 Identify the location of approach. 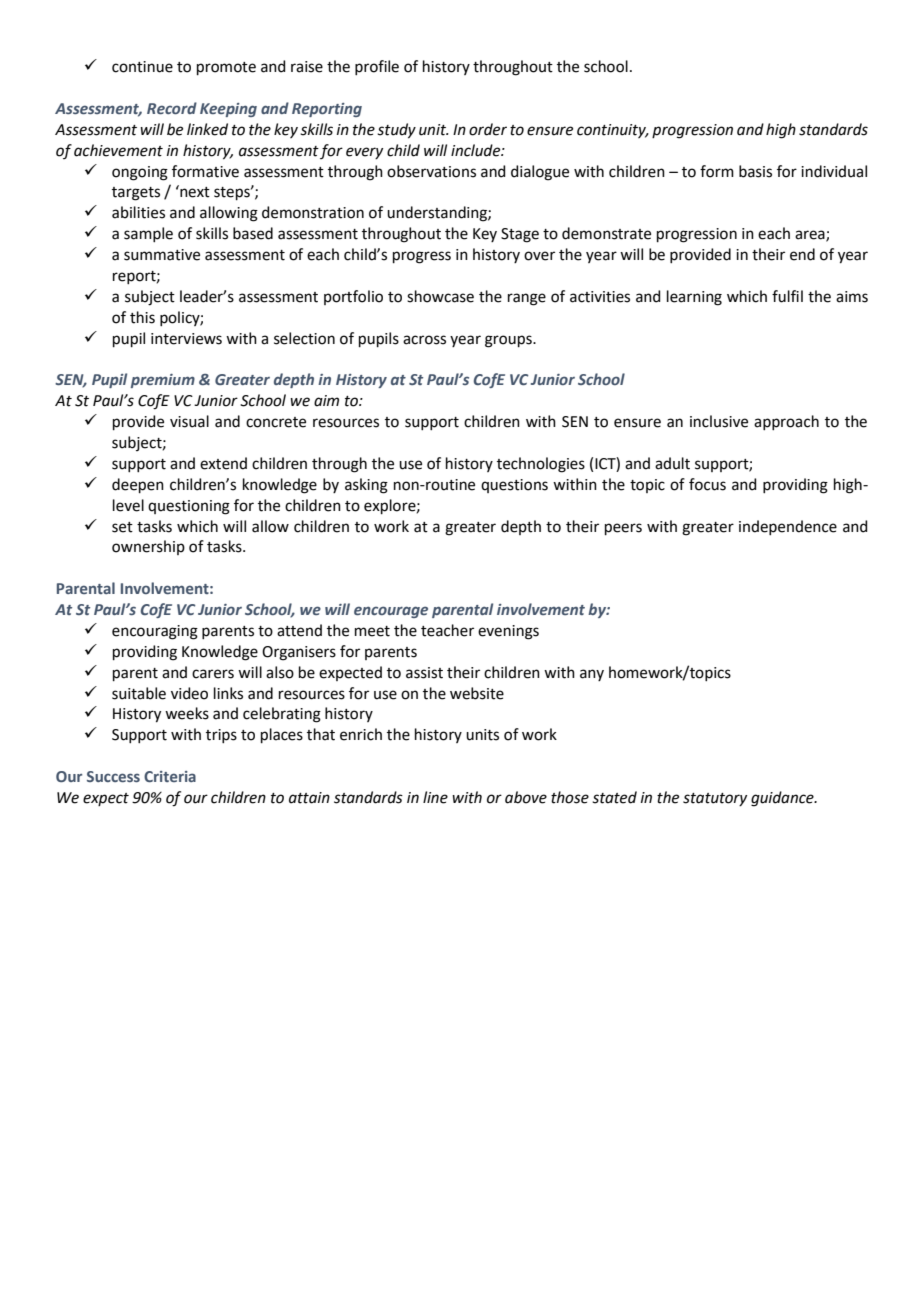
(786, 422).
